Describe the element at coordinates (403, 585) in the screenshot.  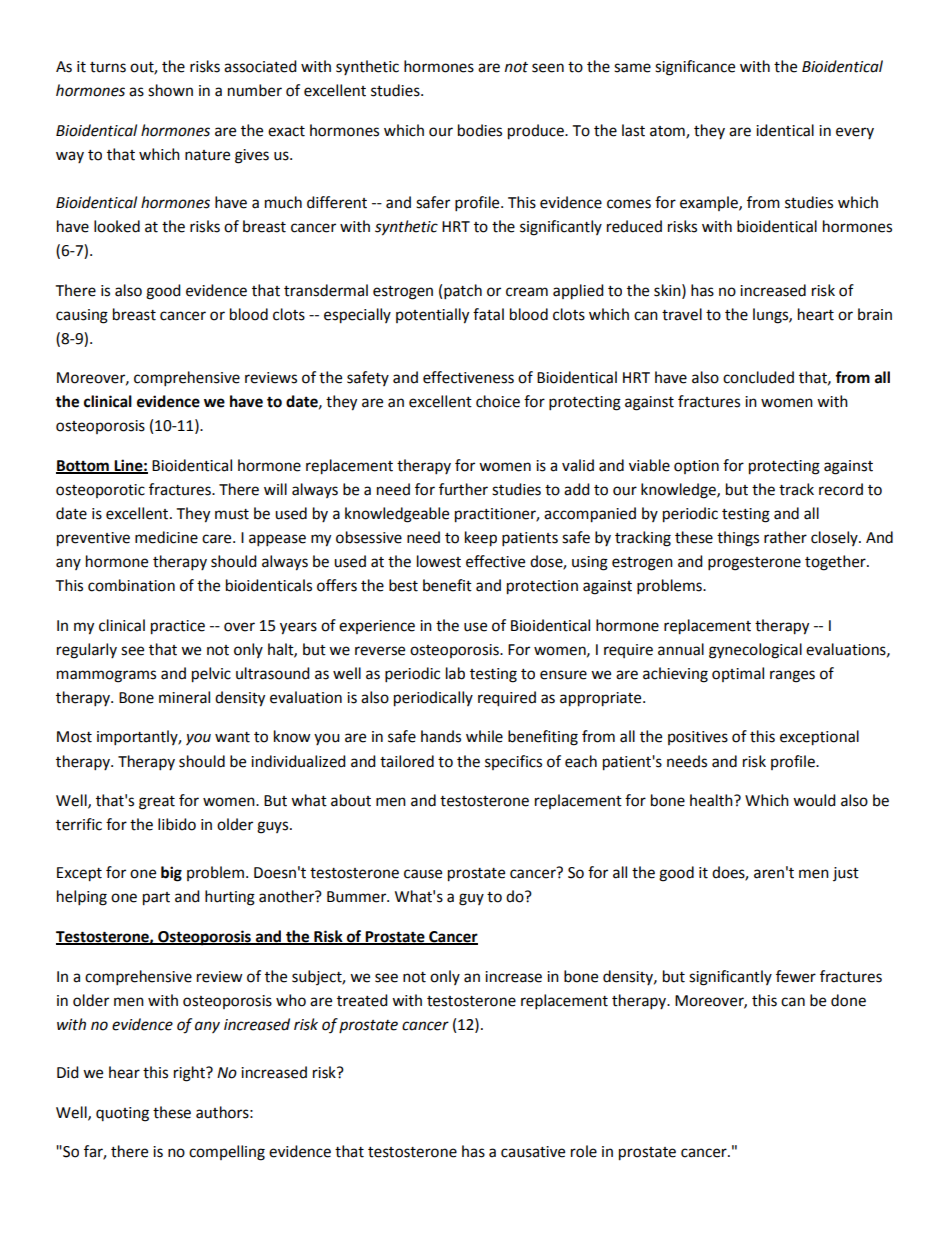
I see `best` at that location.
